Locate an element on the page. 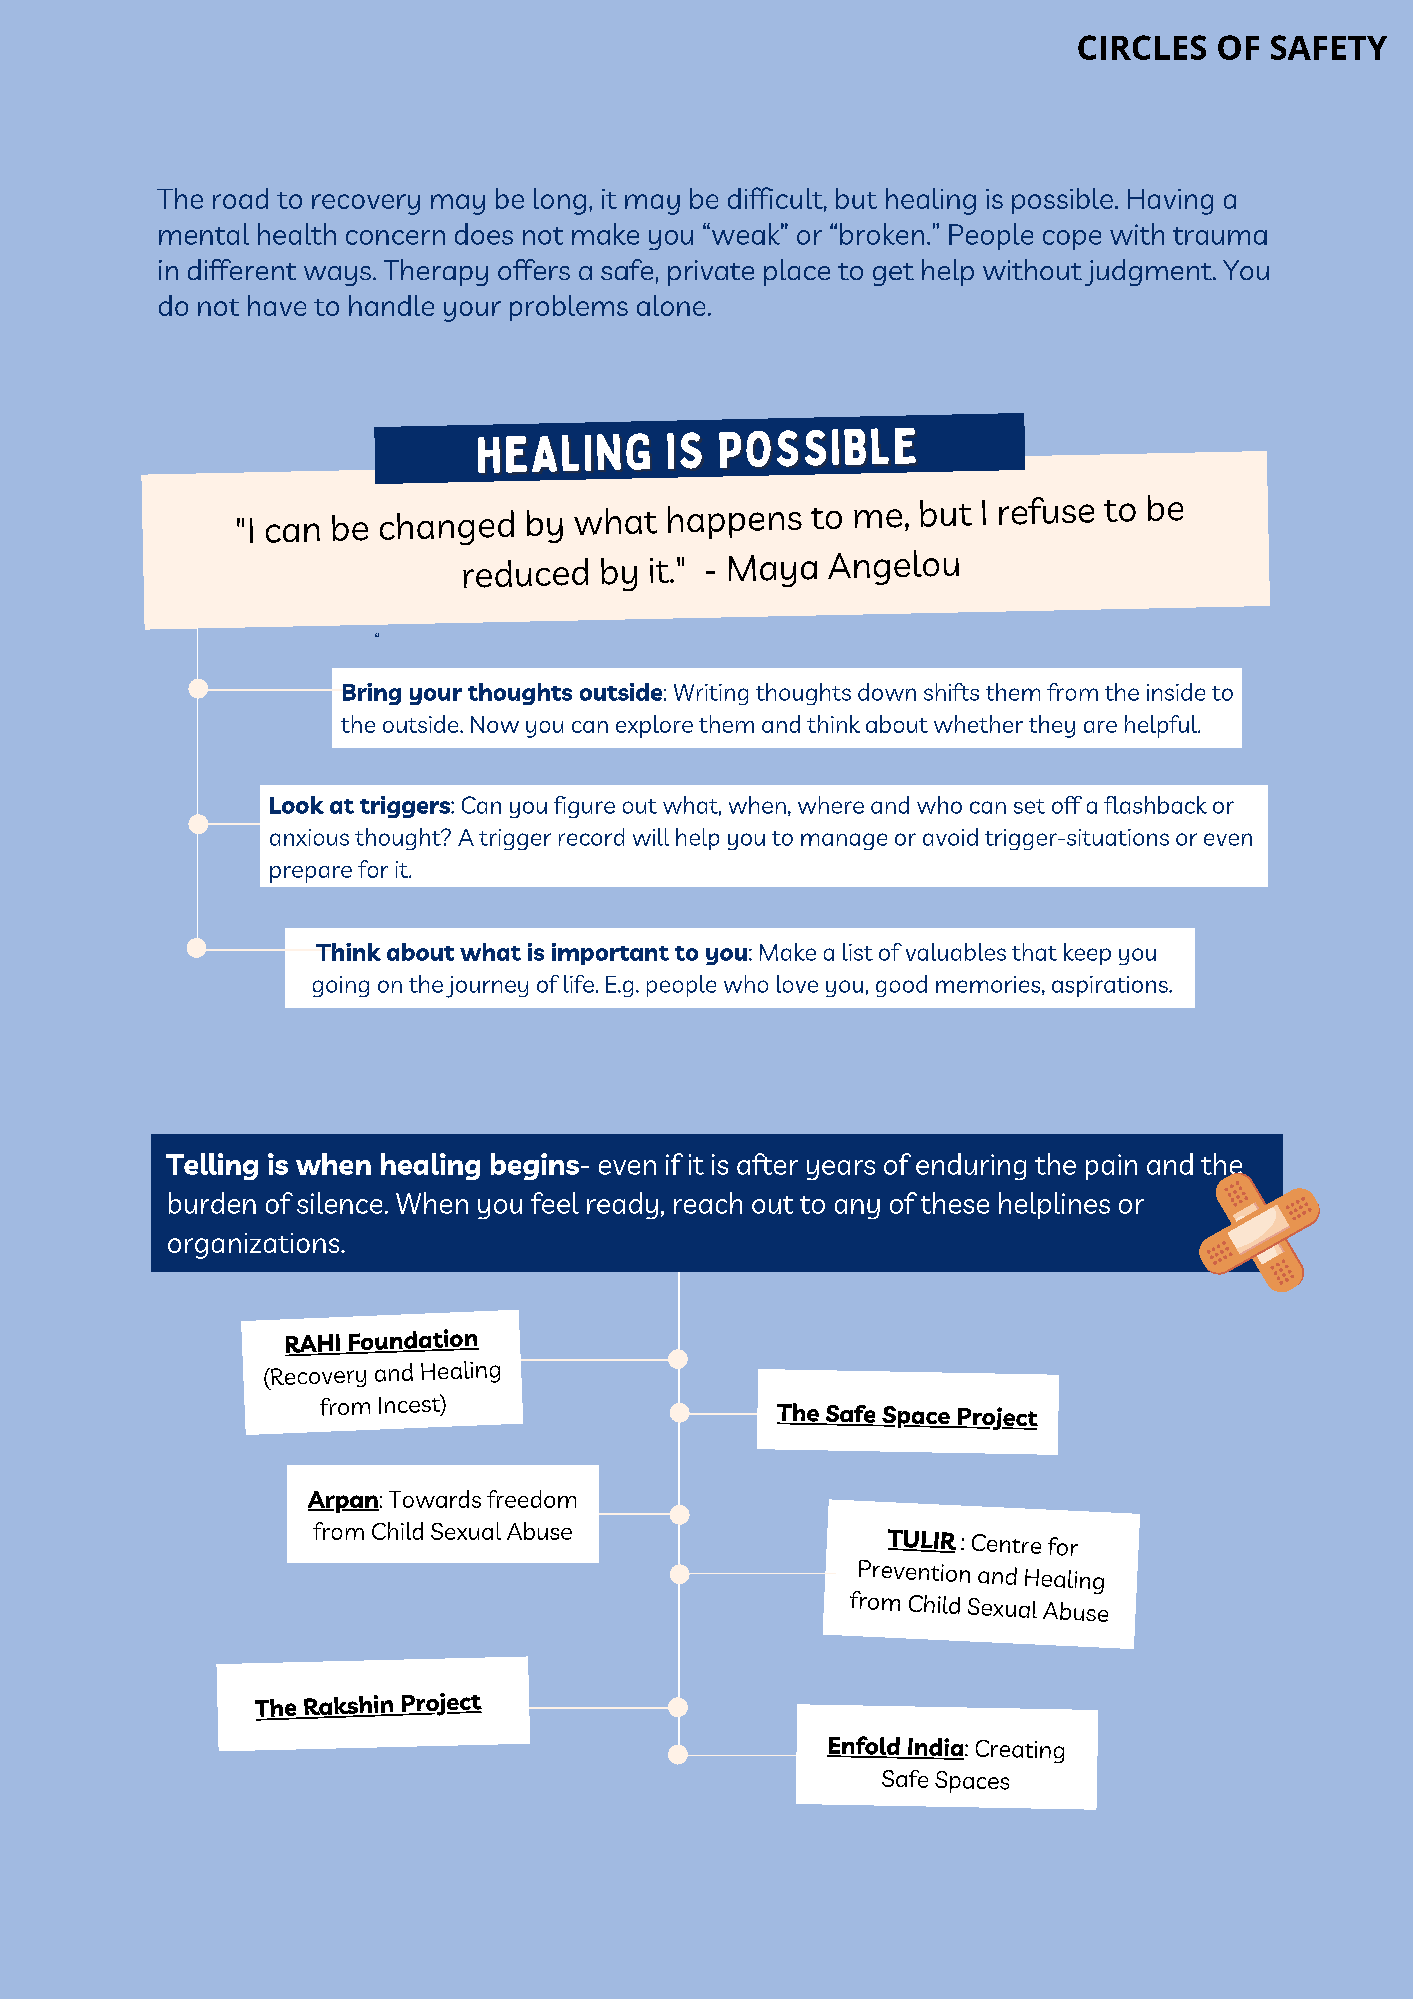 The width and height of the page is (1413, 1999). after is located at coordinates (767, 1164).
